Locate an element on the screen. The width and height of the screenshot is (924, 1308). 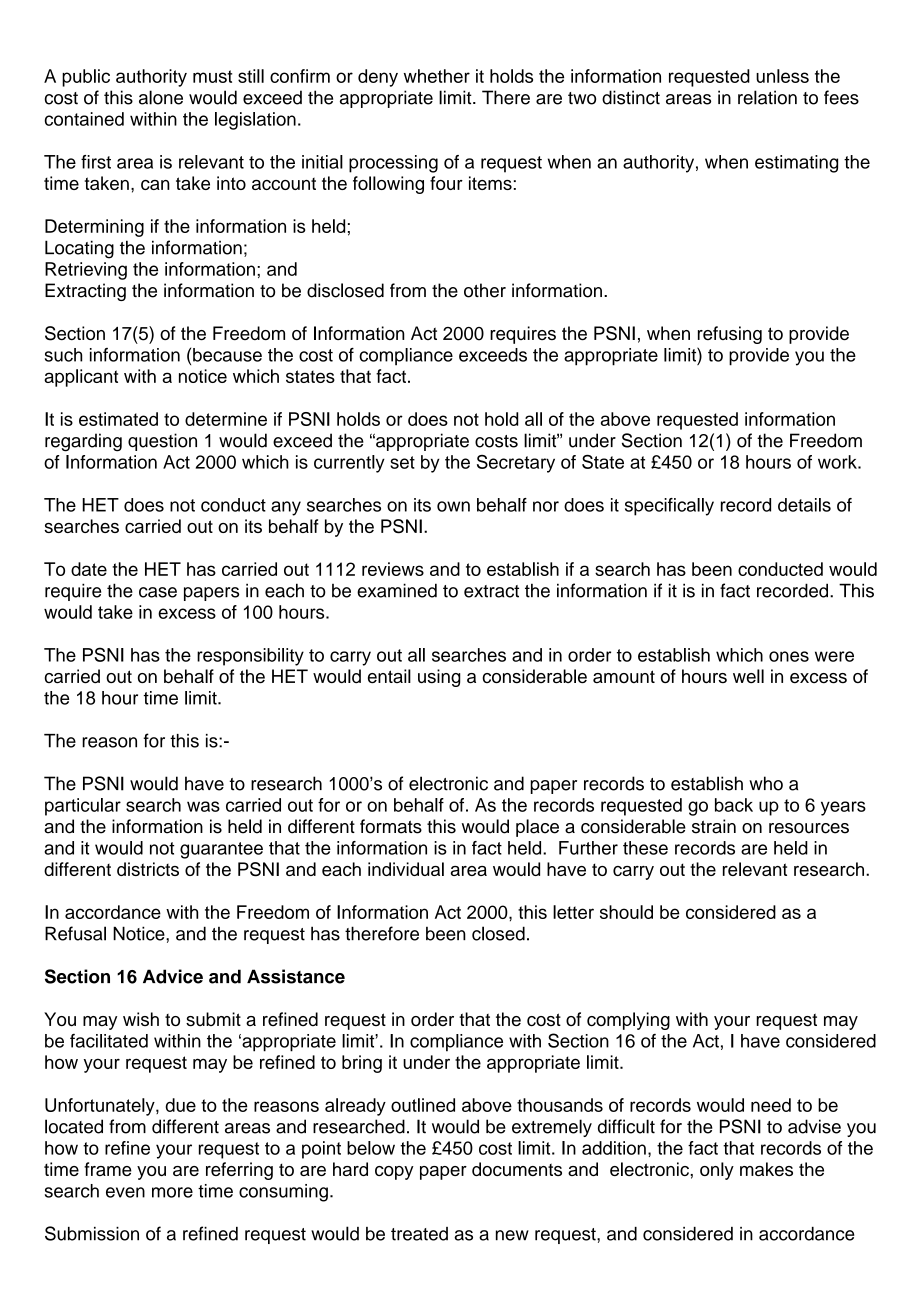
relation is located at coordinates (767, 97).
